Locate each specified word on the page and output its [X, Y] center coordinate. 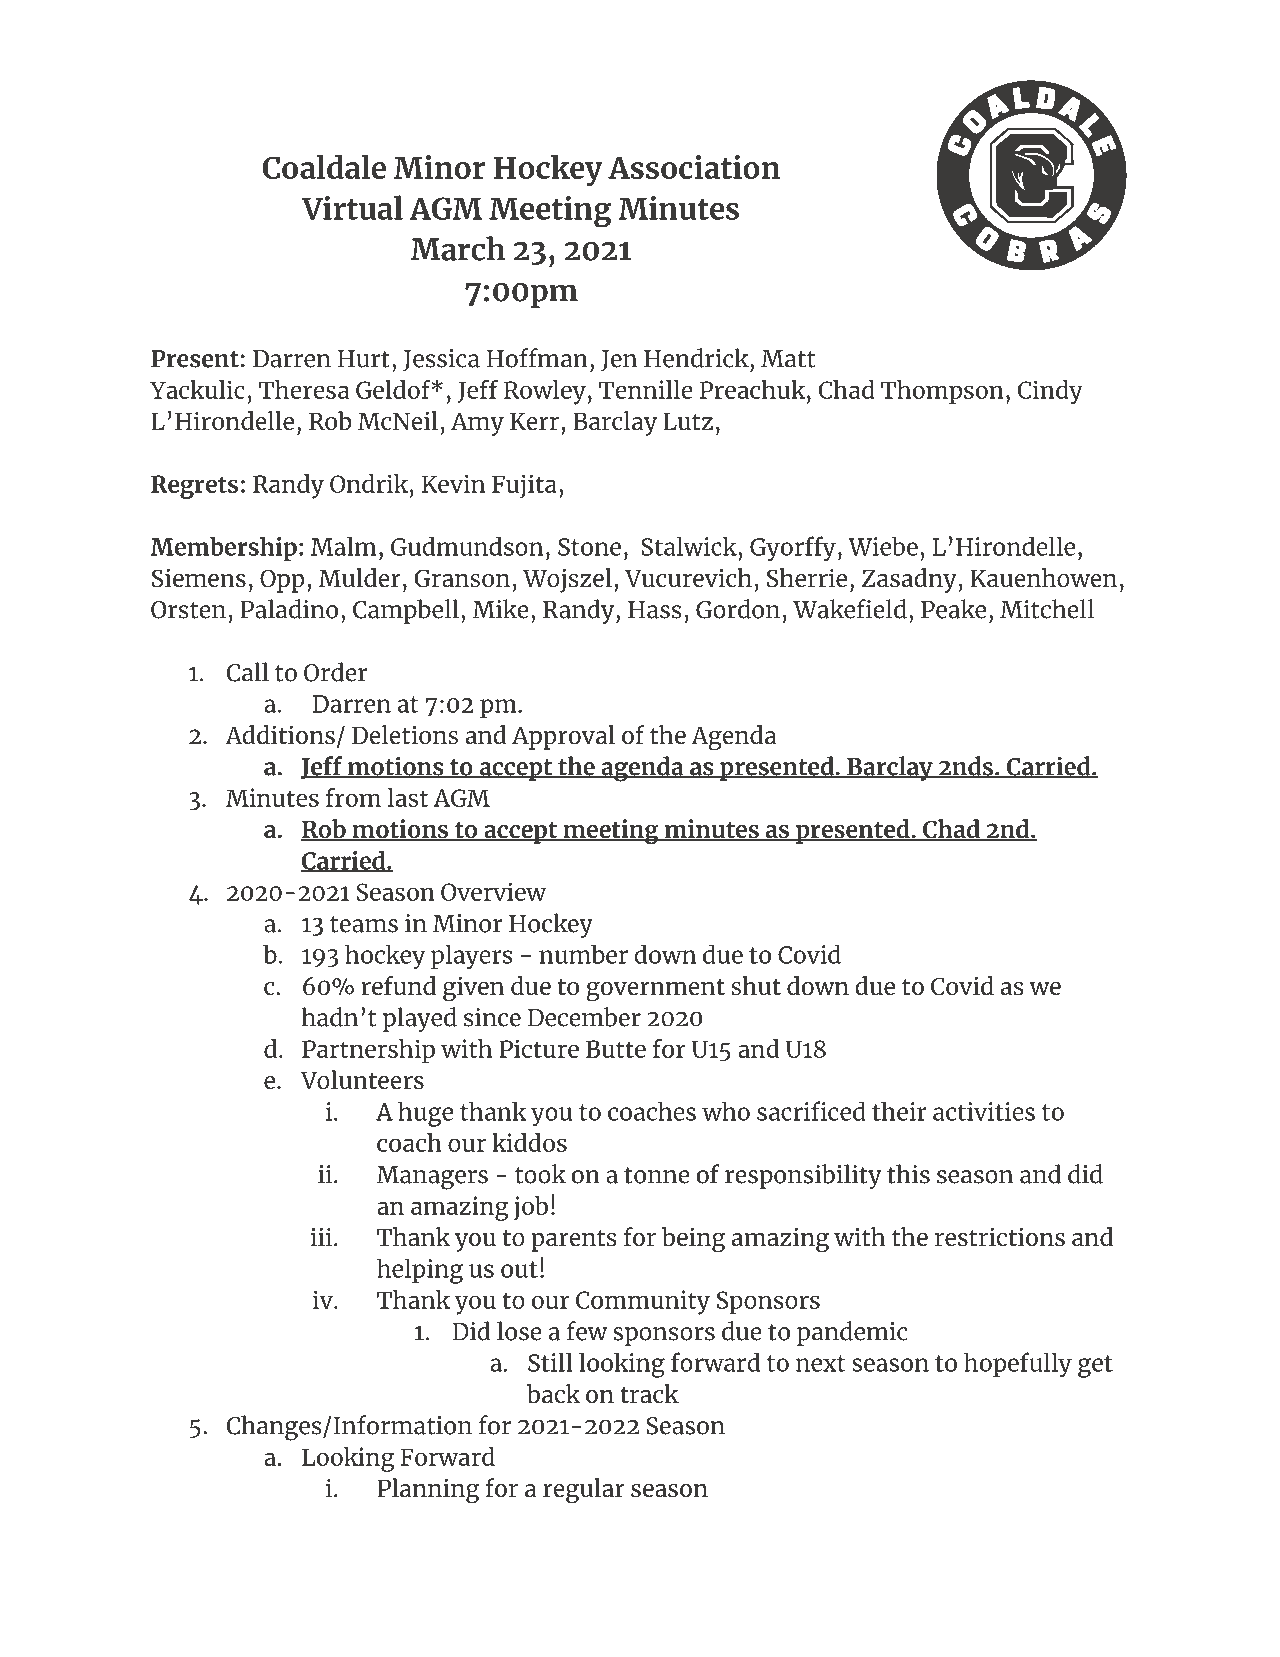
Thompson [942, 392]
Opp [282, 581]
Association [694, 167]
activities [984, 1111]
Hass [655, 610]
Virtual [352, 207]
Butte [616, 1049]
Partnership [368, 1051]
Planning [428, 1490]
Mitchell [1047, 609]
